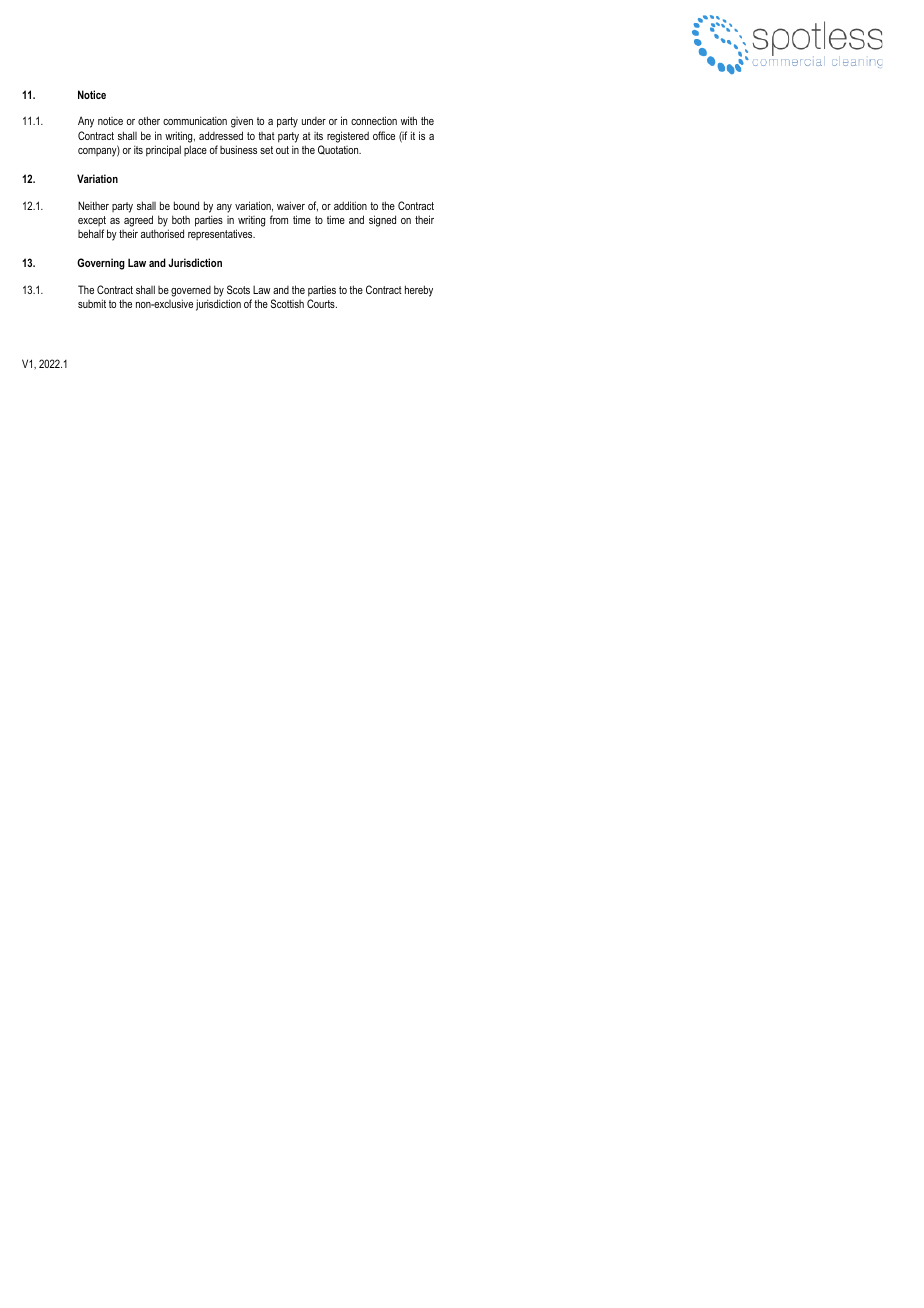  I want to click on principal, so click(163, 151).
